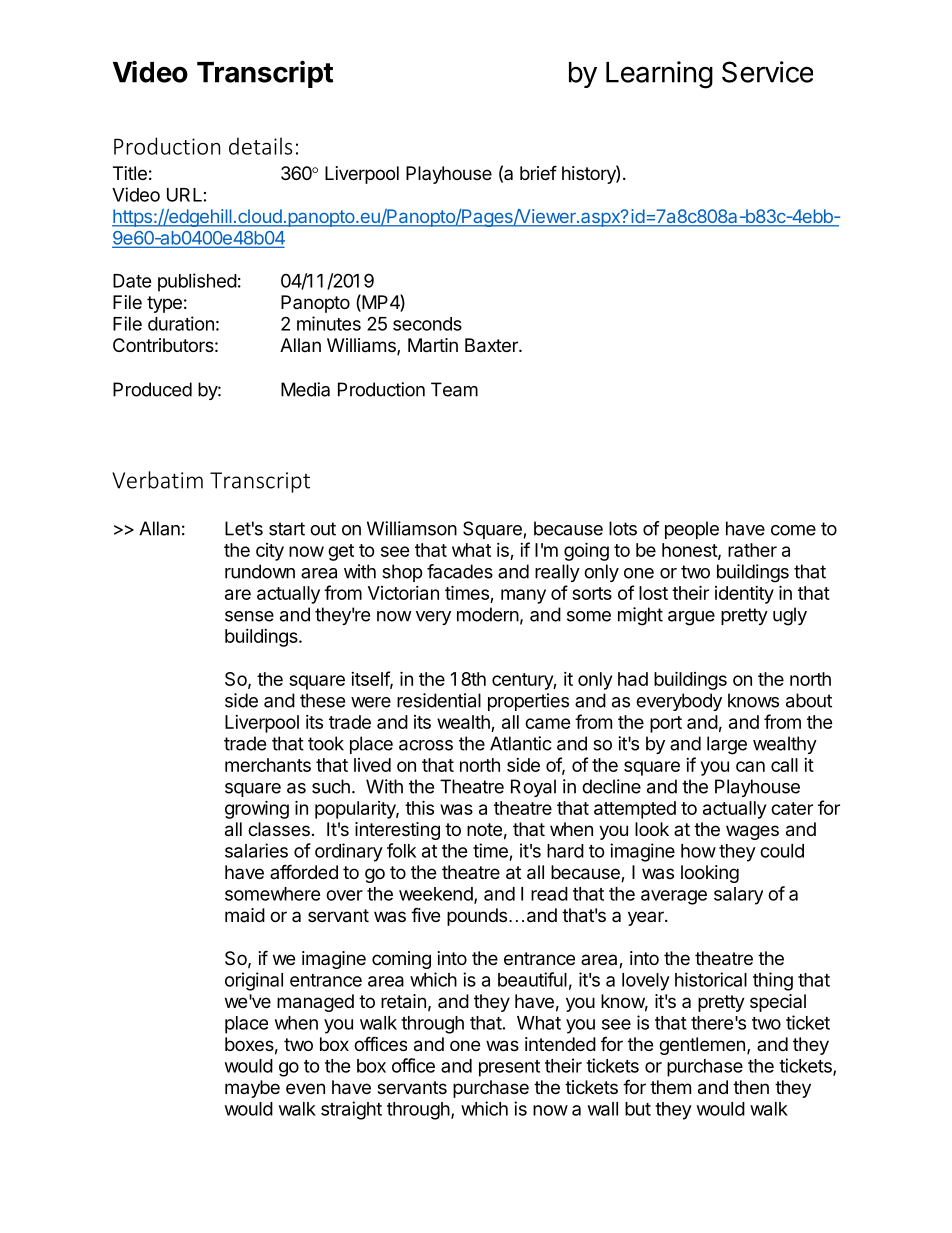 The height and width of the image is (1233, 952). Describe the element at coordinates (751, 1087) in the image. I see `then` at that location.
